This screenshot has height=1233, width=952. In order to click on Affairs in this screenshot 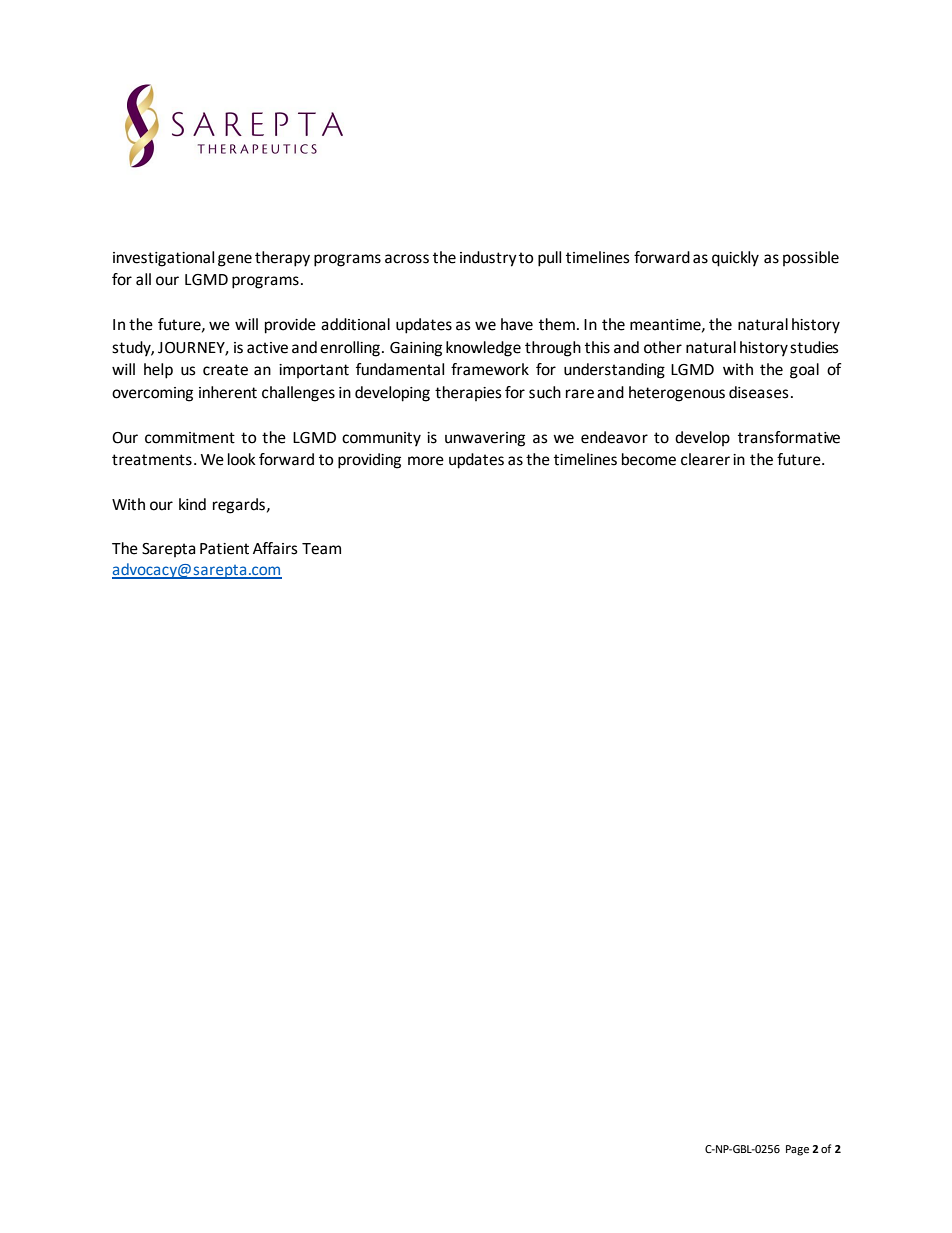, I will do `click(275, 548)`.
